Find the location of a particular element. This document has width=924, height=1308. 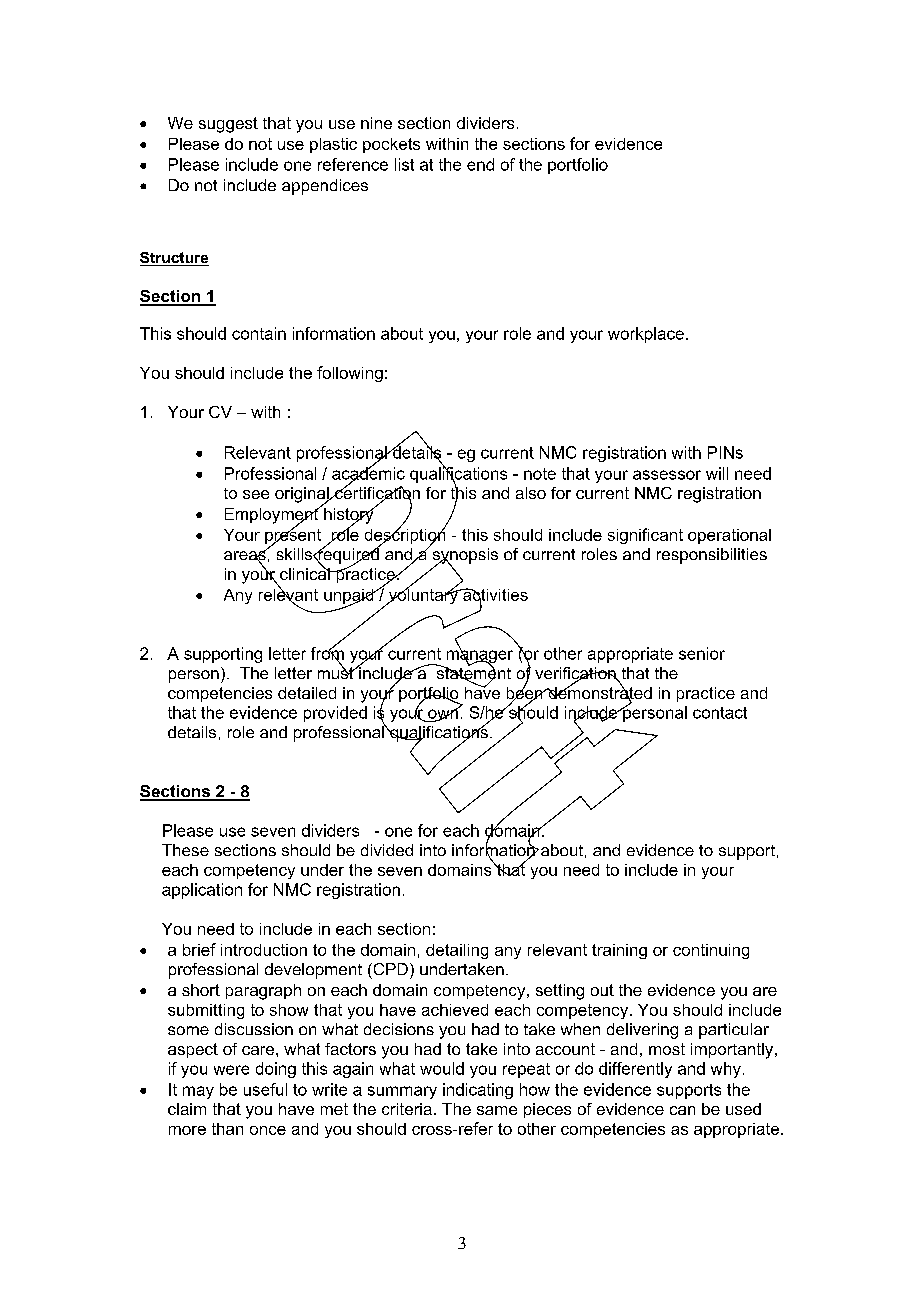

senior is located at coordinates (702, 653).
